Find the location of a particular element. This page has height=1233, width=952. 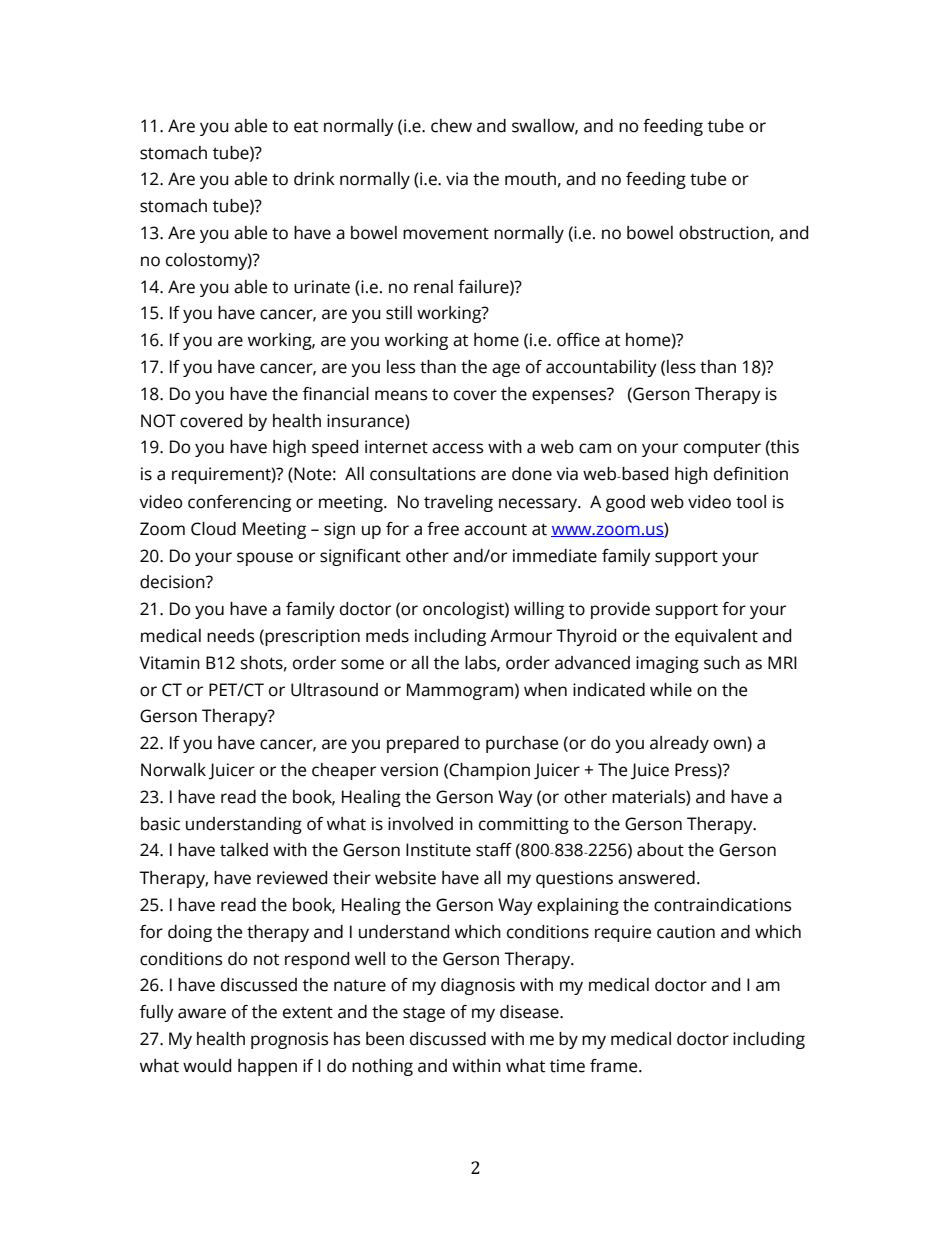

chew is located at coordinates (451, 126).
